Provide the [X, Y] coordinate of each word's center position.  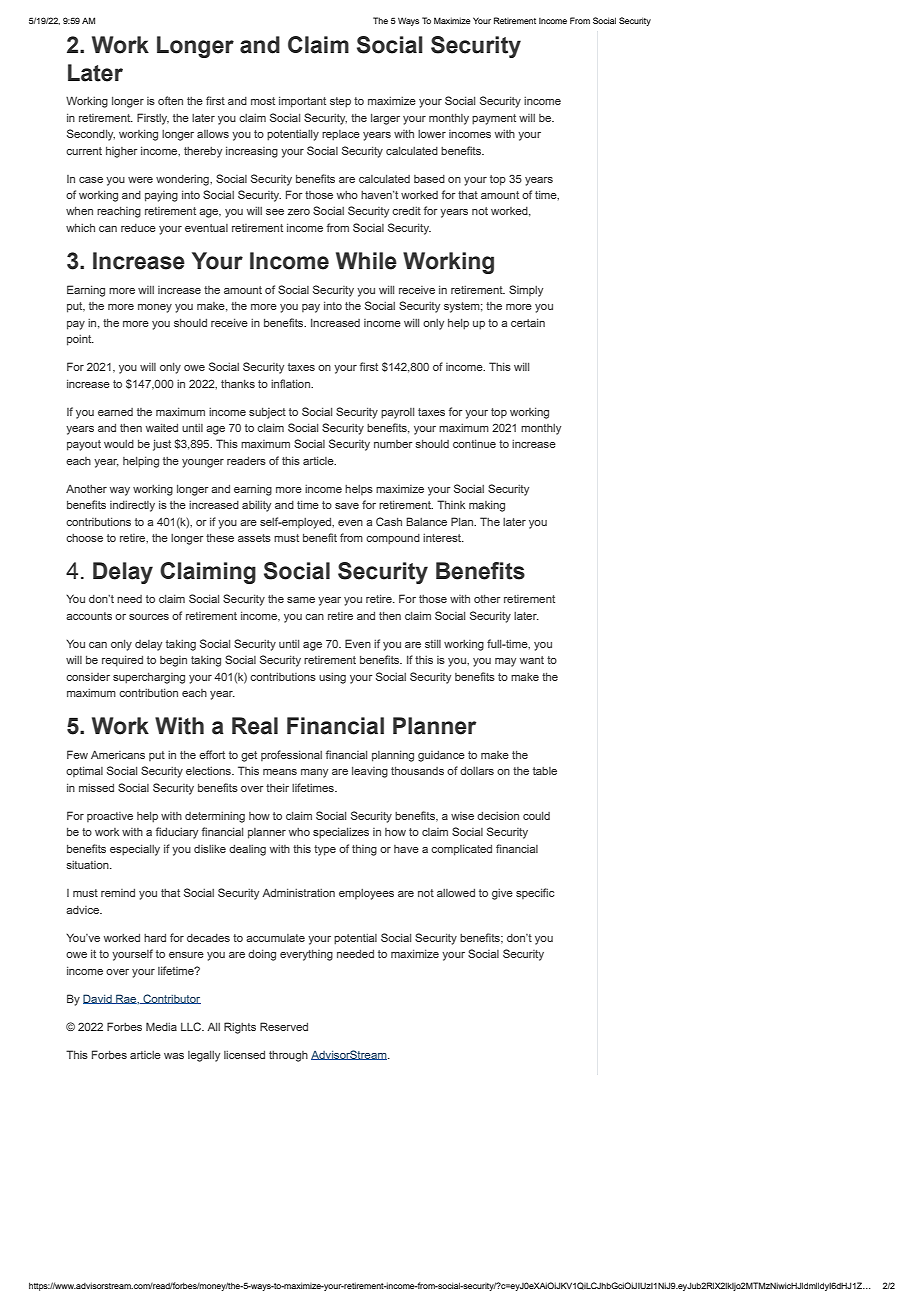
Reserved [284, 1026]
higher [121, 152]
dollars [477, 771]
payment [494, 119]
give [502, 894]
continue [474, 444]
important [302, 102]
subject [267, 413]
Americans [118, 754]
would [119, 444]
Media [161, 1026]
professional [291, 755]
